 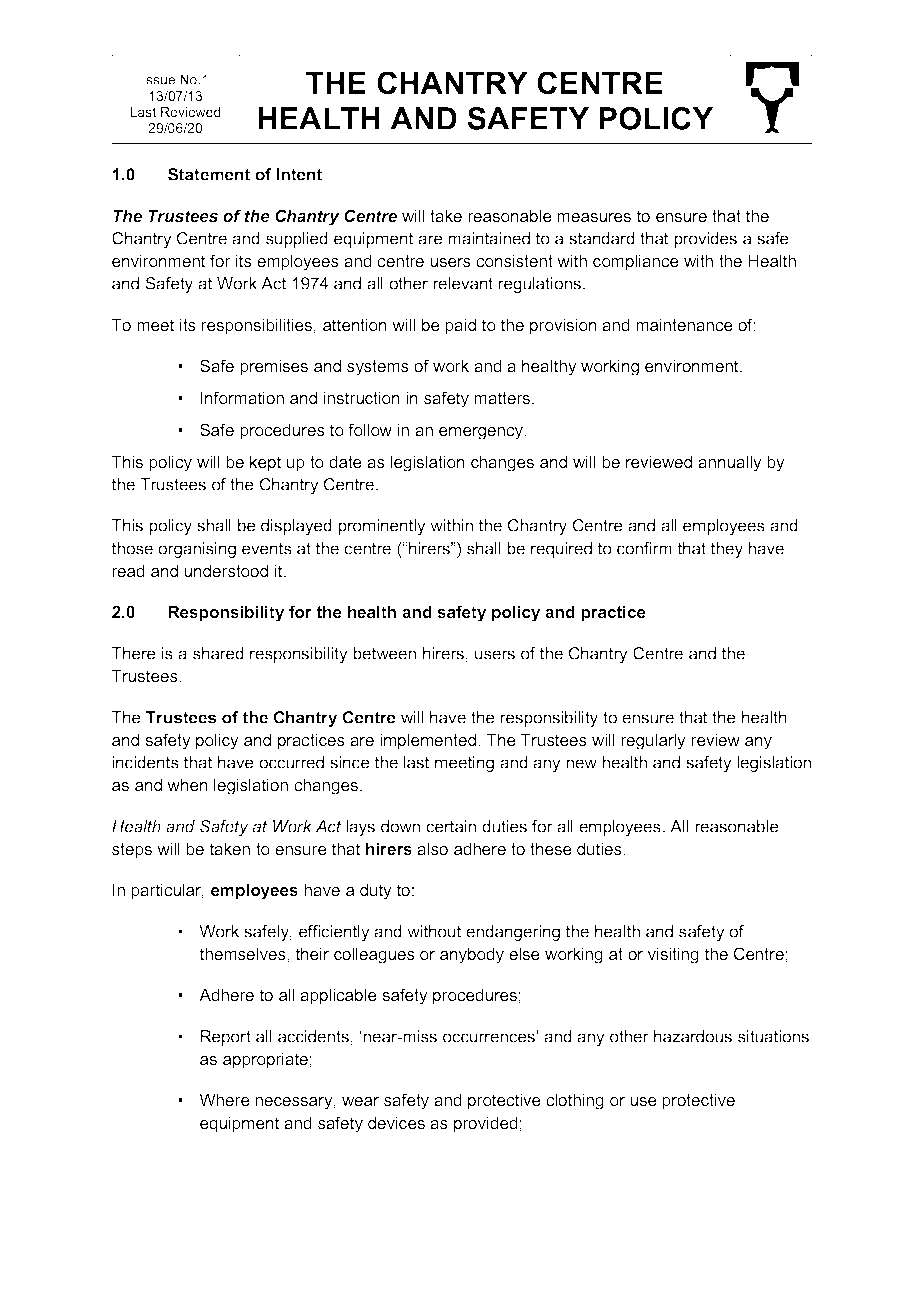 What do you see at coordinates (187, 784) in the screenshot?
I see `when` at bounding box center [187, 784].
